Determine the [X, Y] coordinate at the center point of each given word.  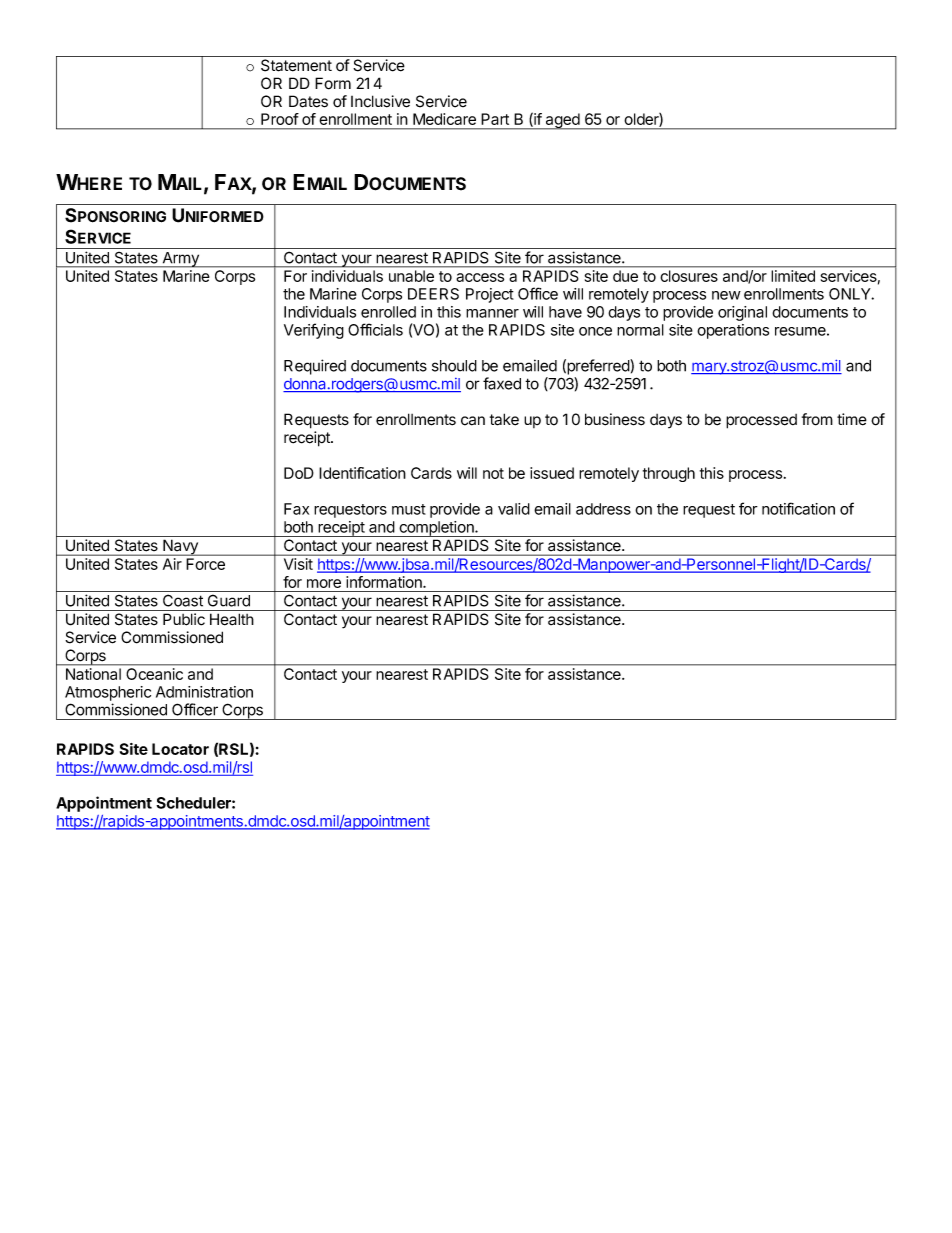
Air [172, 564]
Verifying [314, 331]
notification [798, 508]
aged [563, 121]
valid [514, 509]
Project [490, 295]
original [742, 313]
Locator [180, 749]
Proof [280, 119]
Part [495, 119]
